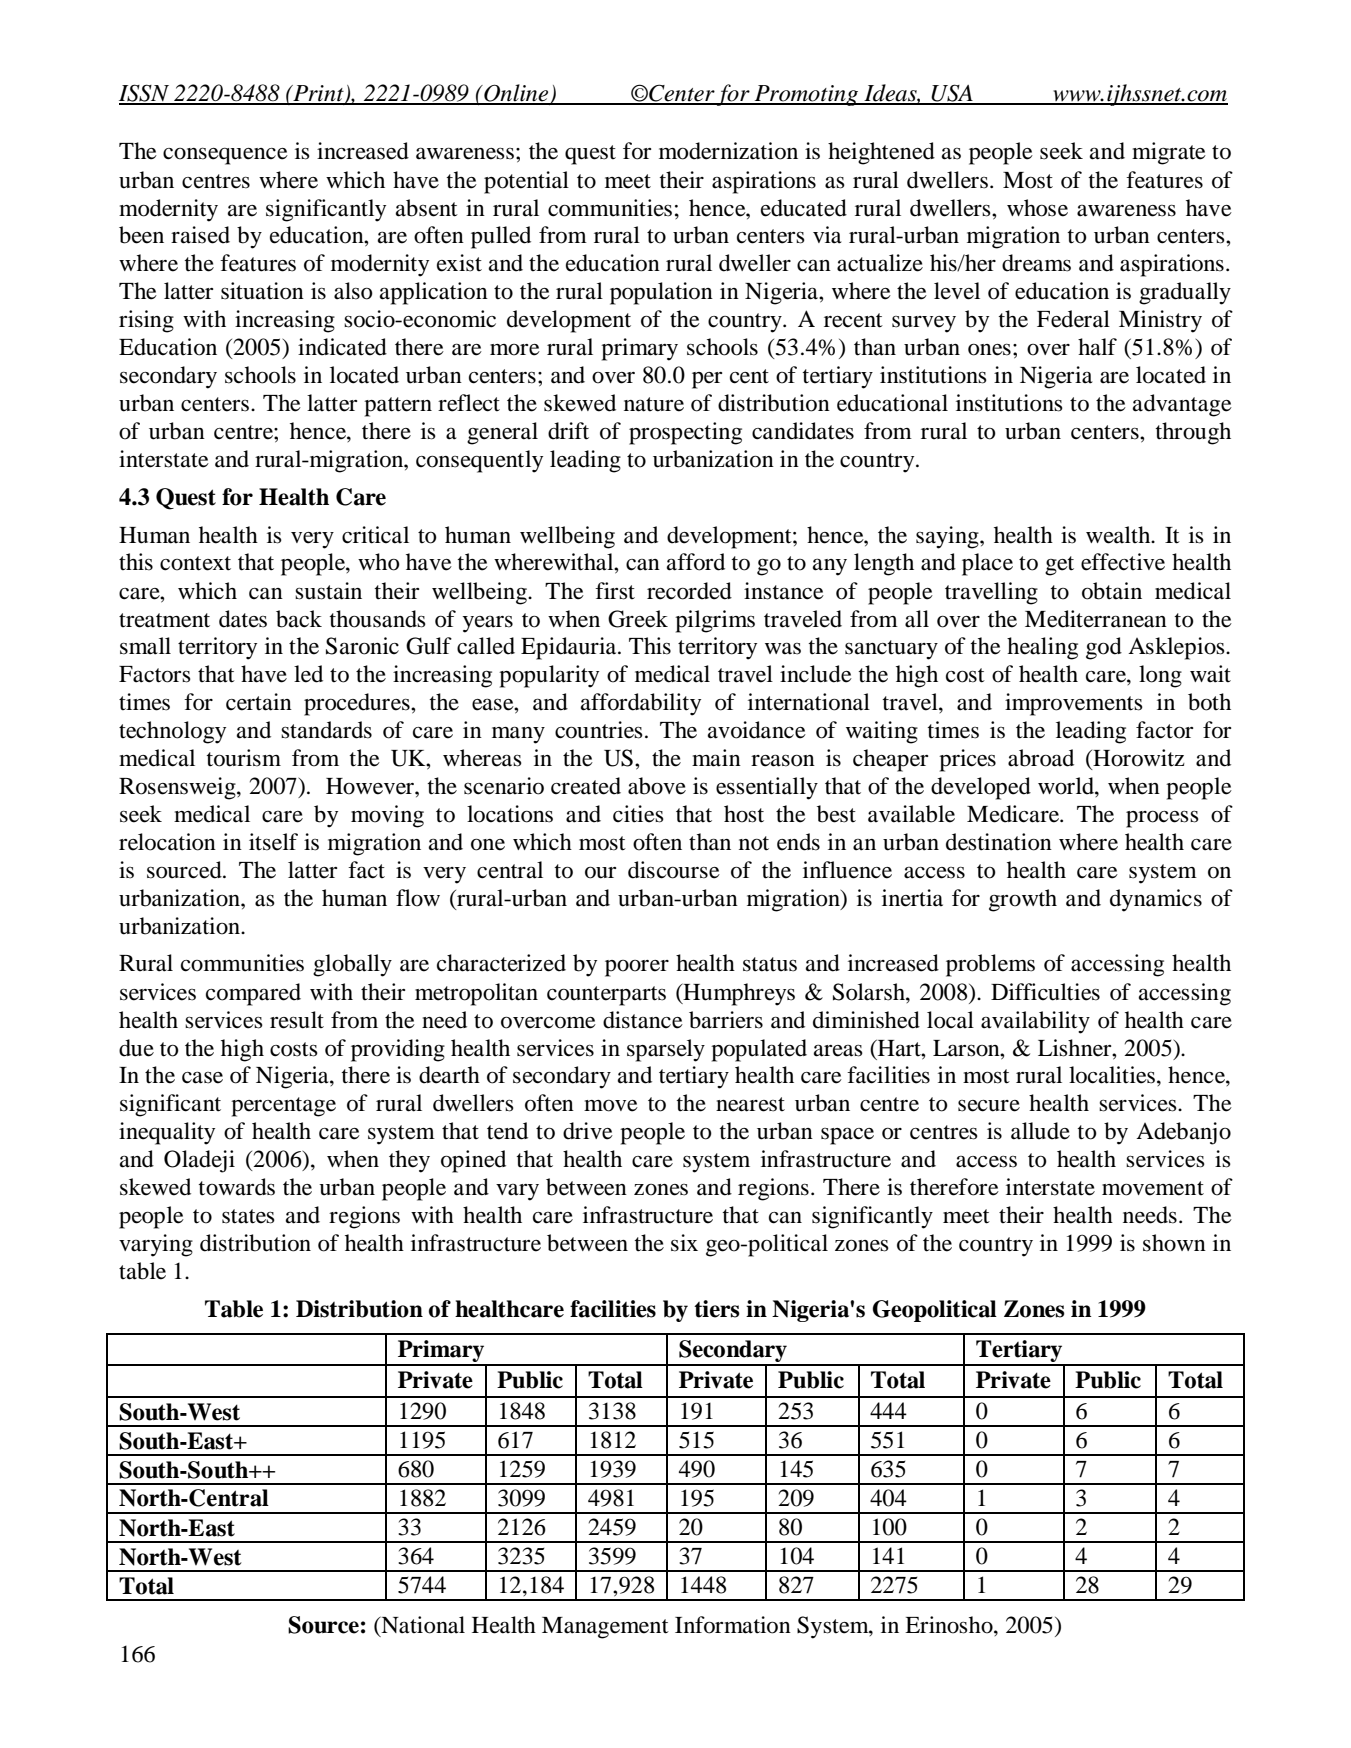 The width and height of the document is (1351, 1748). I want to click on consequence, so click(225, 156).
